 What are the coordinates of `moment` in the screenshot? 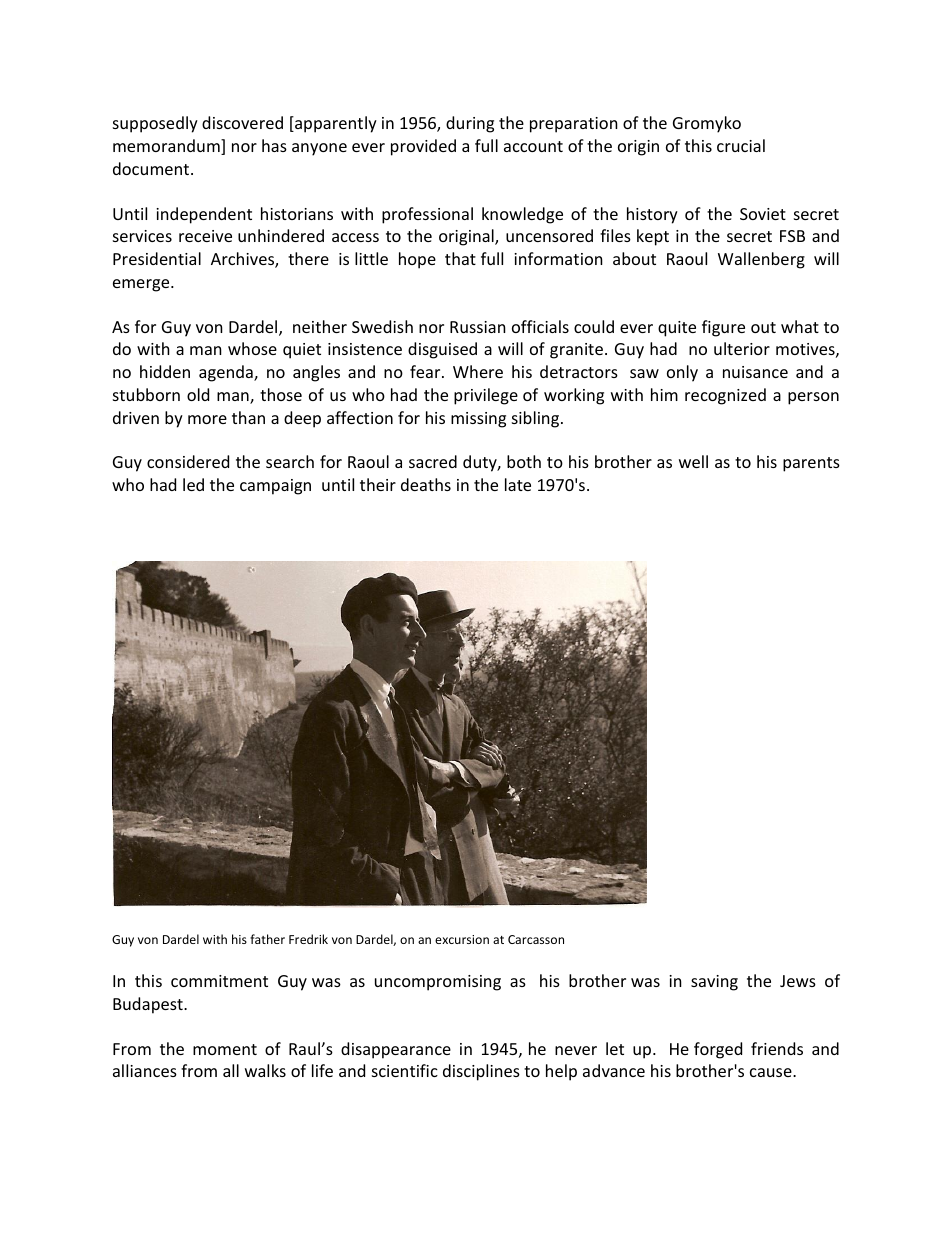 It's located at (225, 1049).
